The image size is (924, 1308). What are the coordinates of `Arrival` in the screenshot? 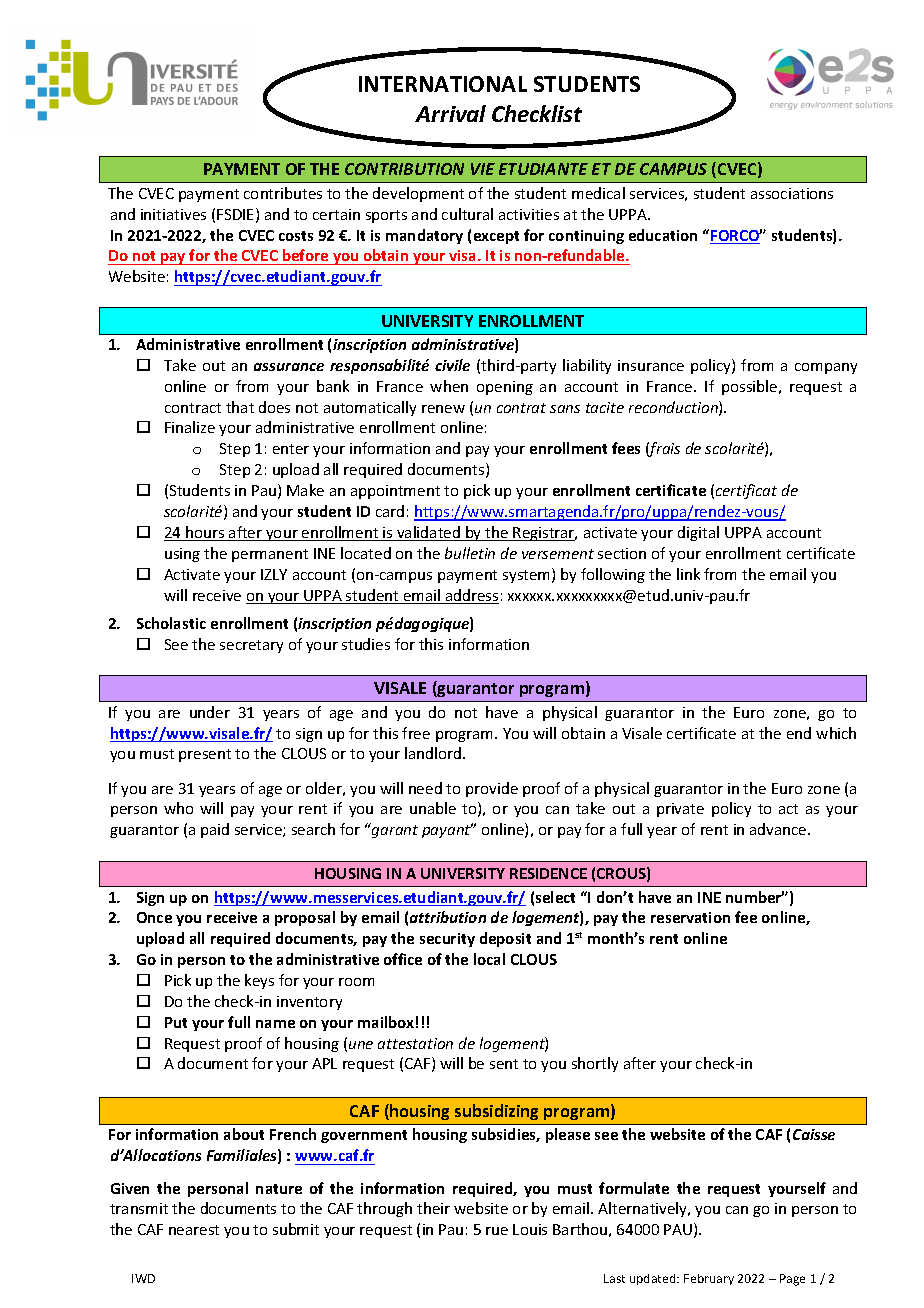 It's located at (450, 113).
